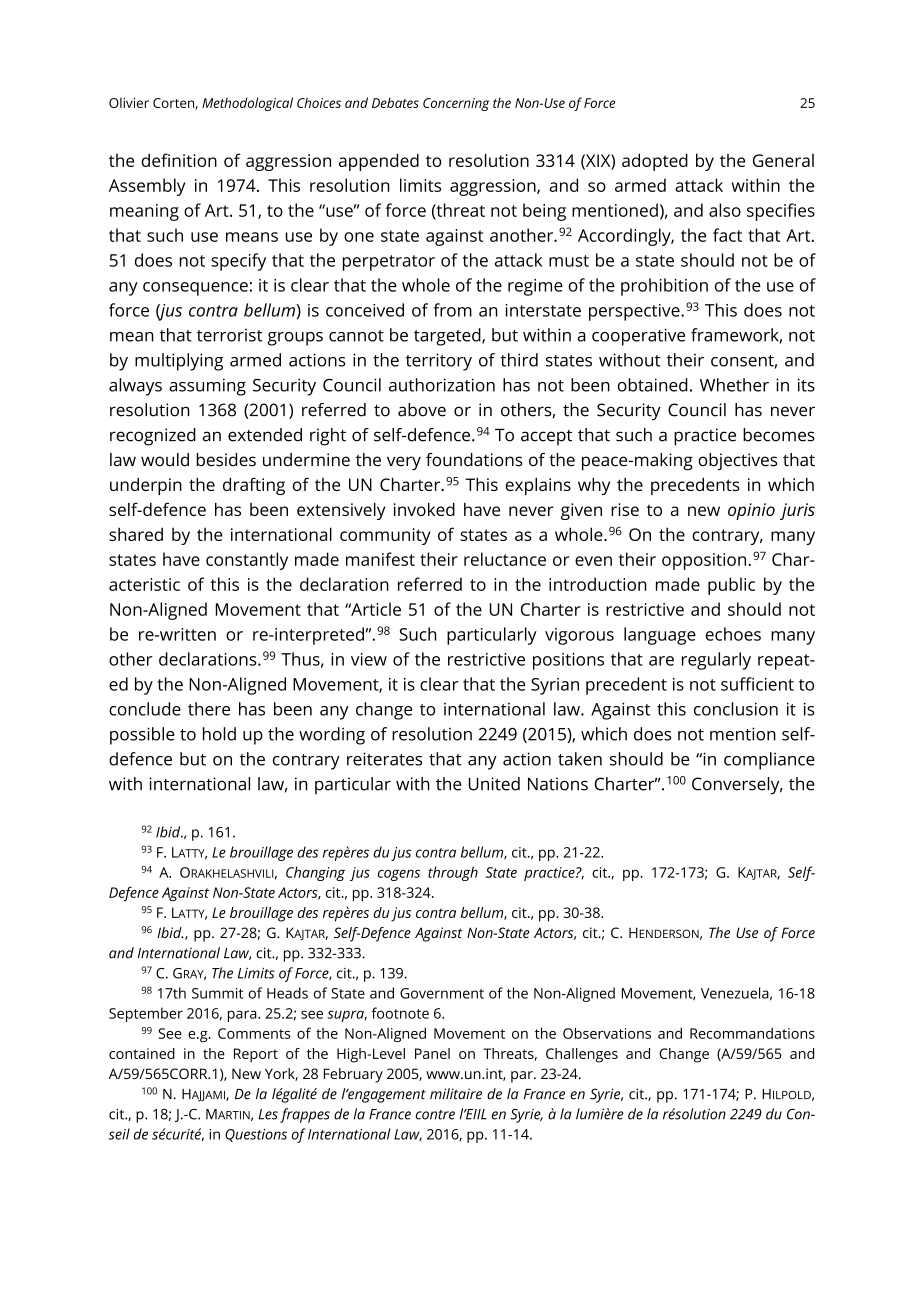 Image resolution: width=924 pixels, height=1305 pixels. I want to click on compliance, so click(769, 761).
